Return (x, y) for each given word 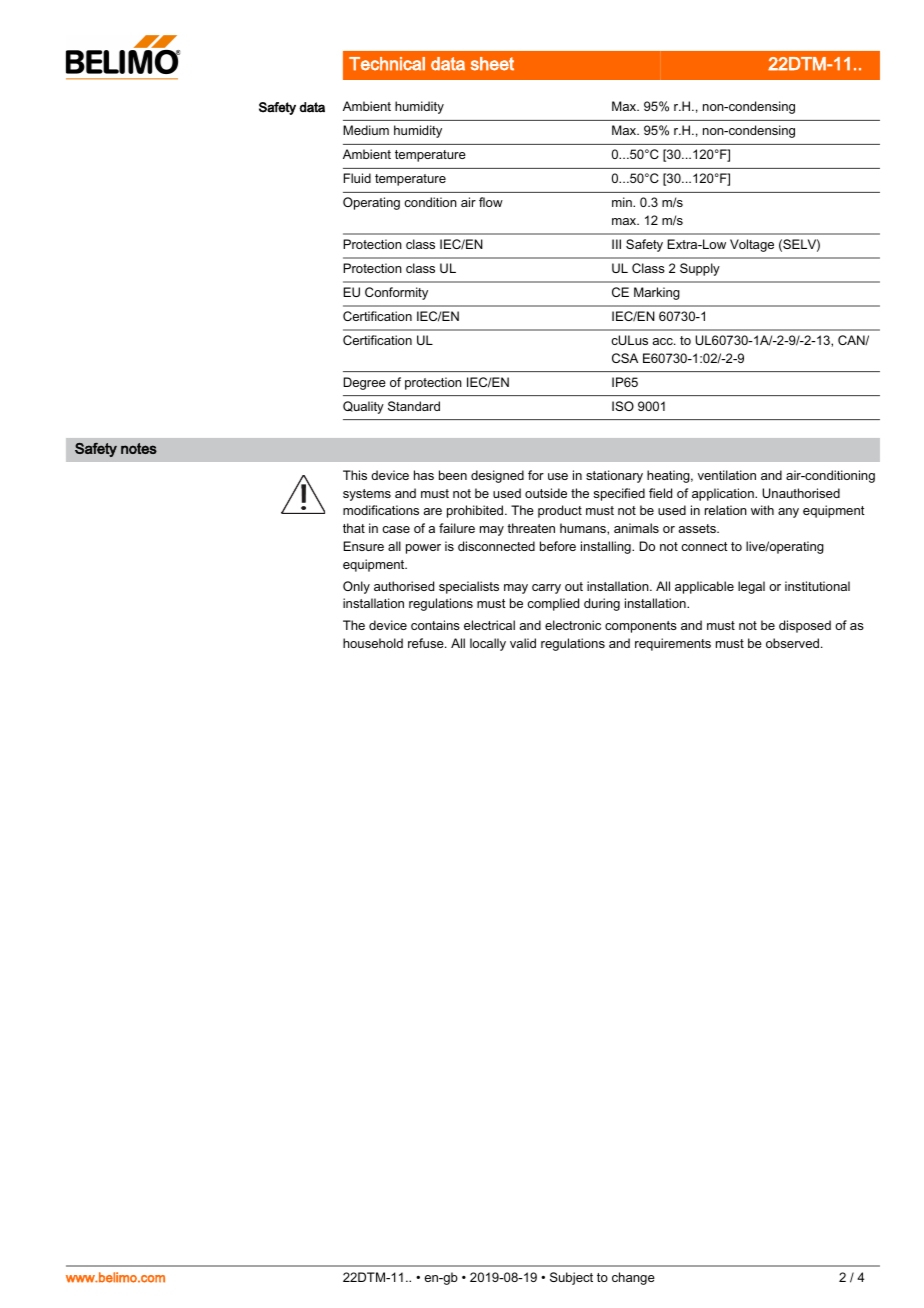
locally (488, 644)
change (633, 1278)
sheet (492, 64)
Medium (366, 130)
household (373, 643)
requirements (673, 644)
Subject (571, 1278)
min (623, 202)
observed (792, 643)
